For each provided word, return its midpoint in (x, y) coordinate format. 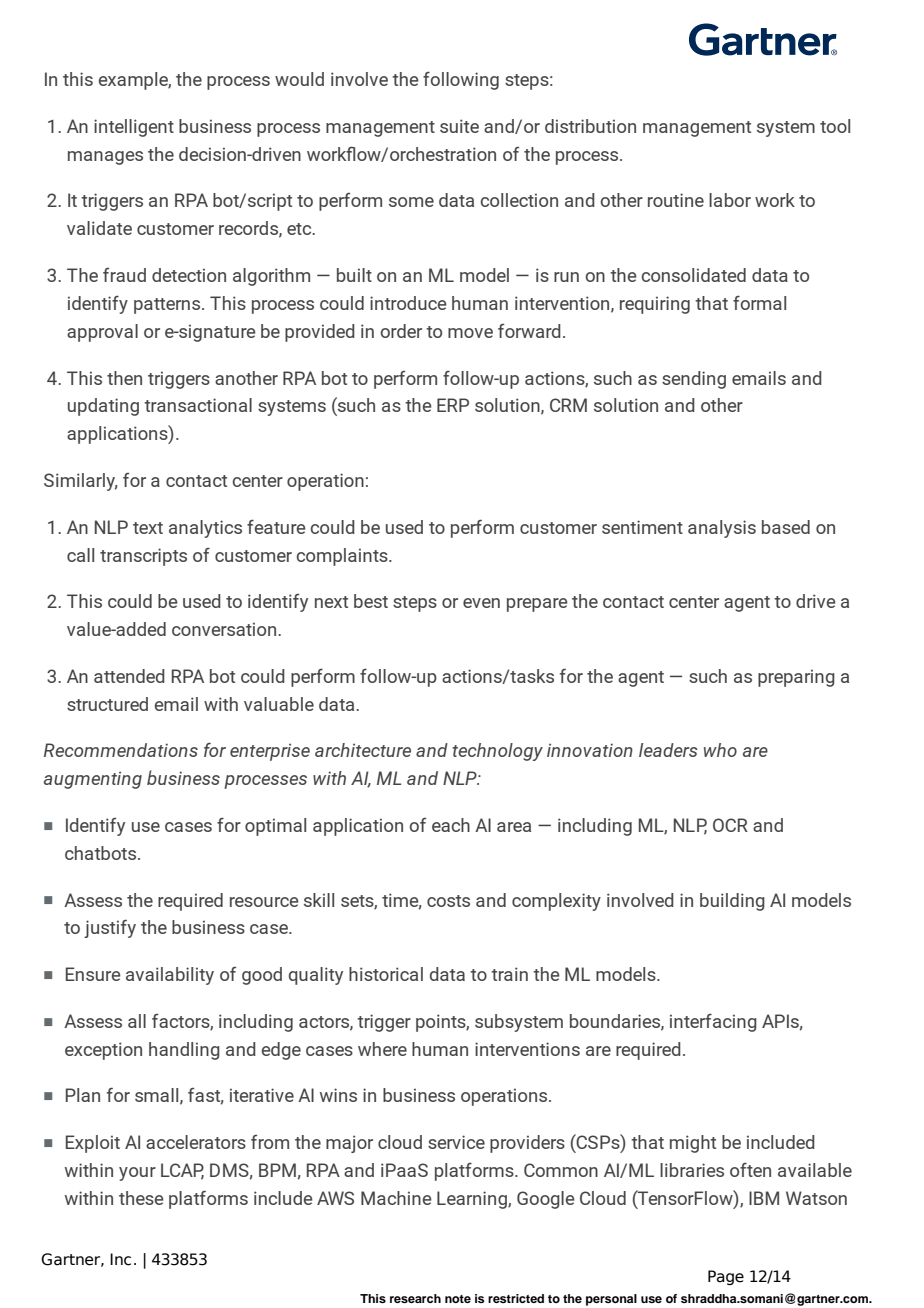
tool (835, 126)
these (141, 1198)
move (470, 333)
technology (497, 752)
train (509, 974)
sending (694, 380)
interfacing (713, 1023)
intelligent (134, 128)
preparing (796, 678)
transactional (198, 405)
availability (170, 976)
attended (129, 676)
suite (459, 126)
